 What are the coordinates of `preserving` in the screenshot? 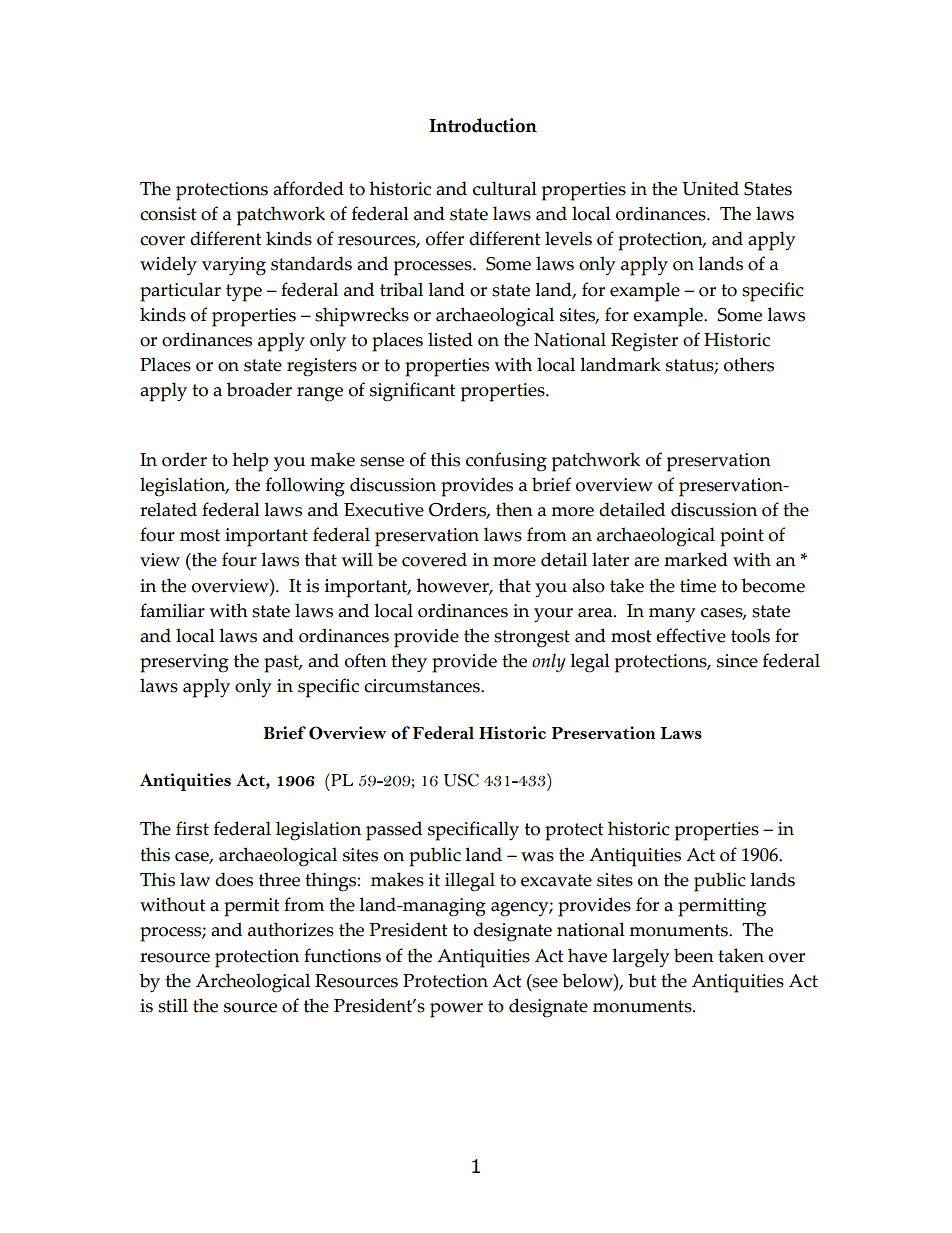 It's located at (184, 663).
